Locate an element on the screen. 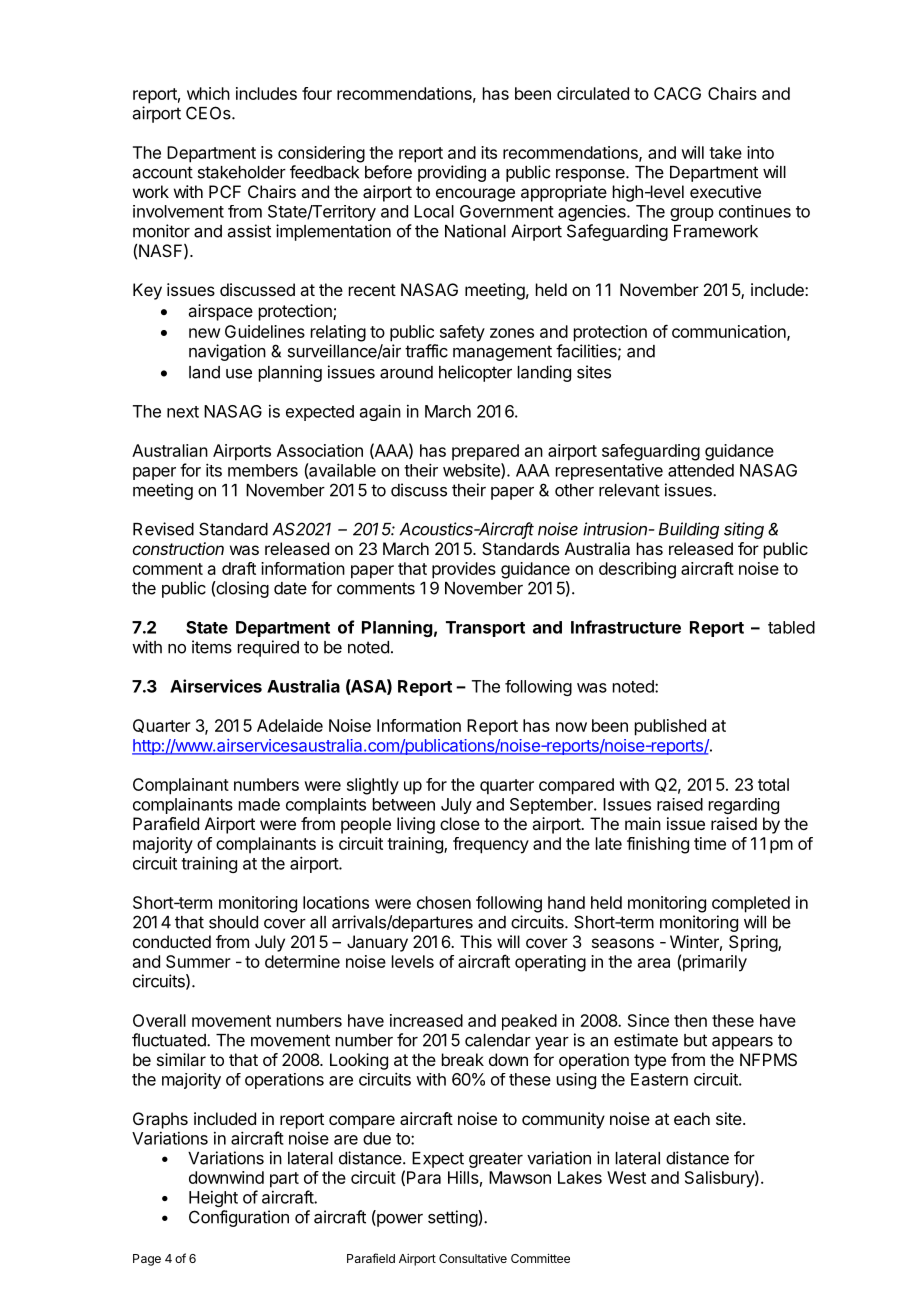 The height and width of the screenshot is (1308, 924). providing is located at coordinates (452, 173).
